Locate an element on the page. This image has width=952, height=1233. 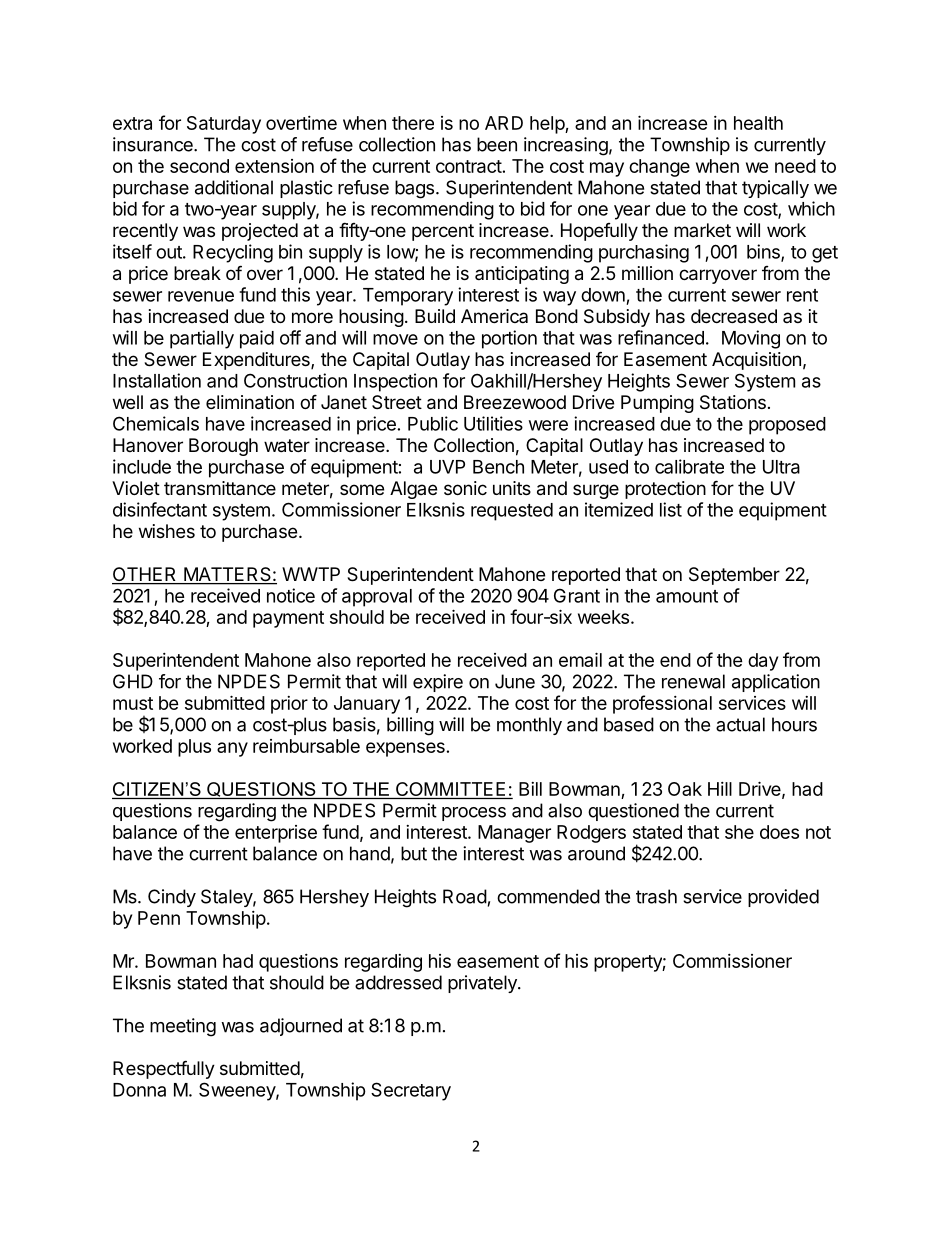
second is located at coordinates (199, 166).
